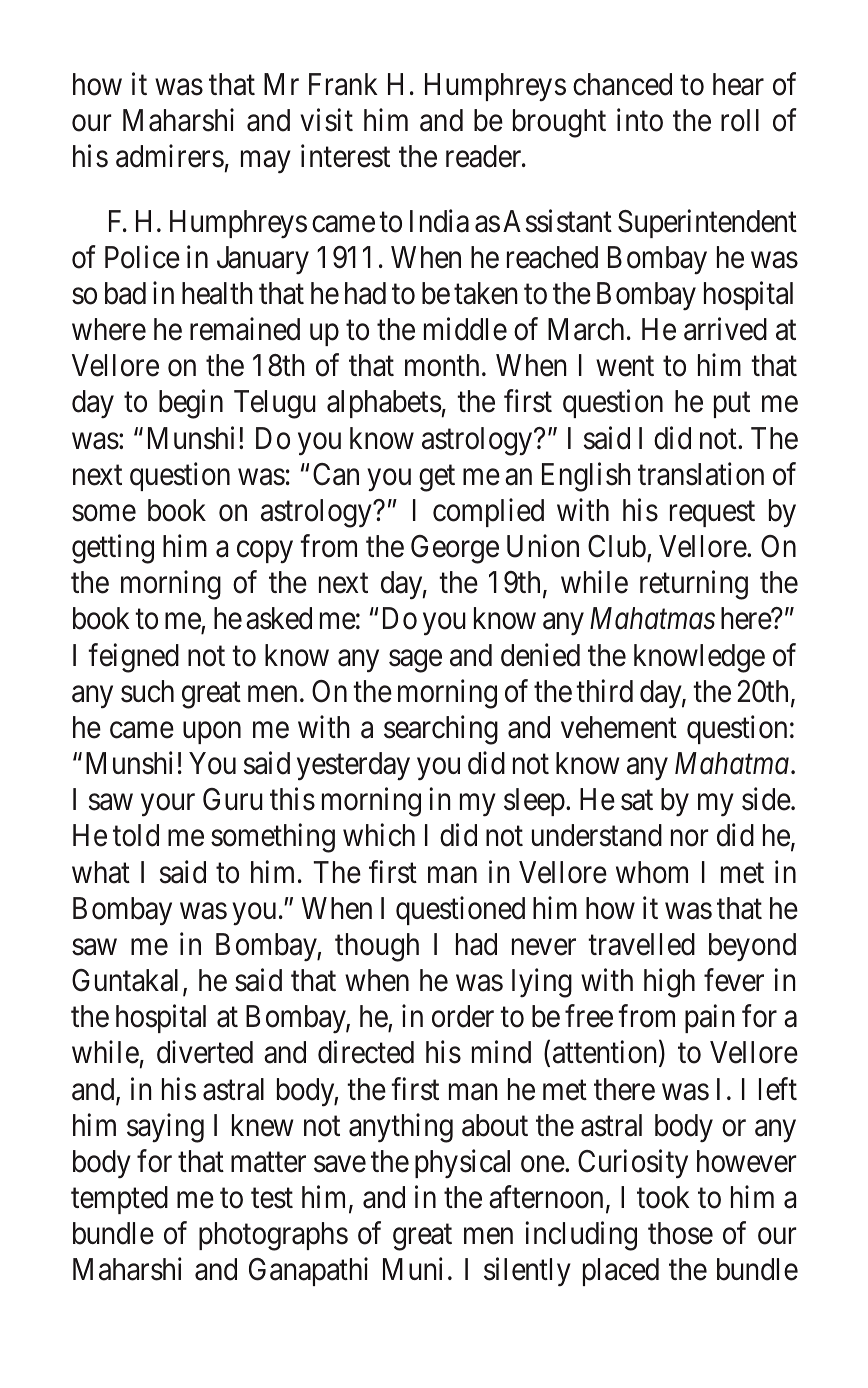 This page has width=868, height=1388. Describe the element at coordinates (119, 1200) in the page. I see `tempted` at that location.
